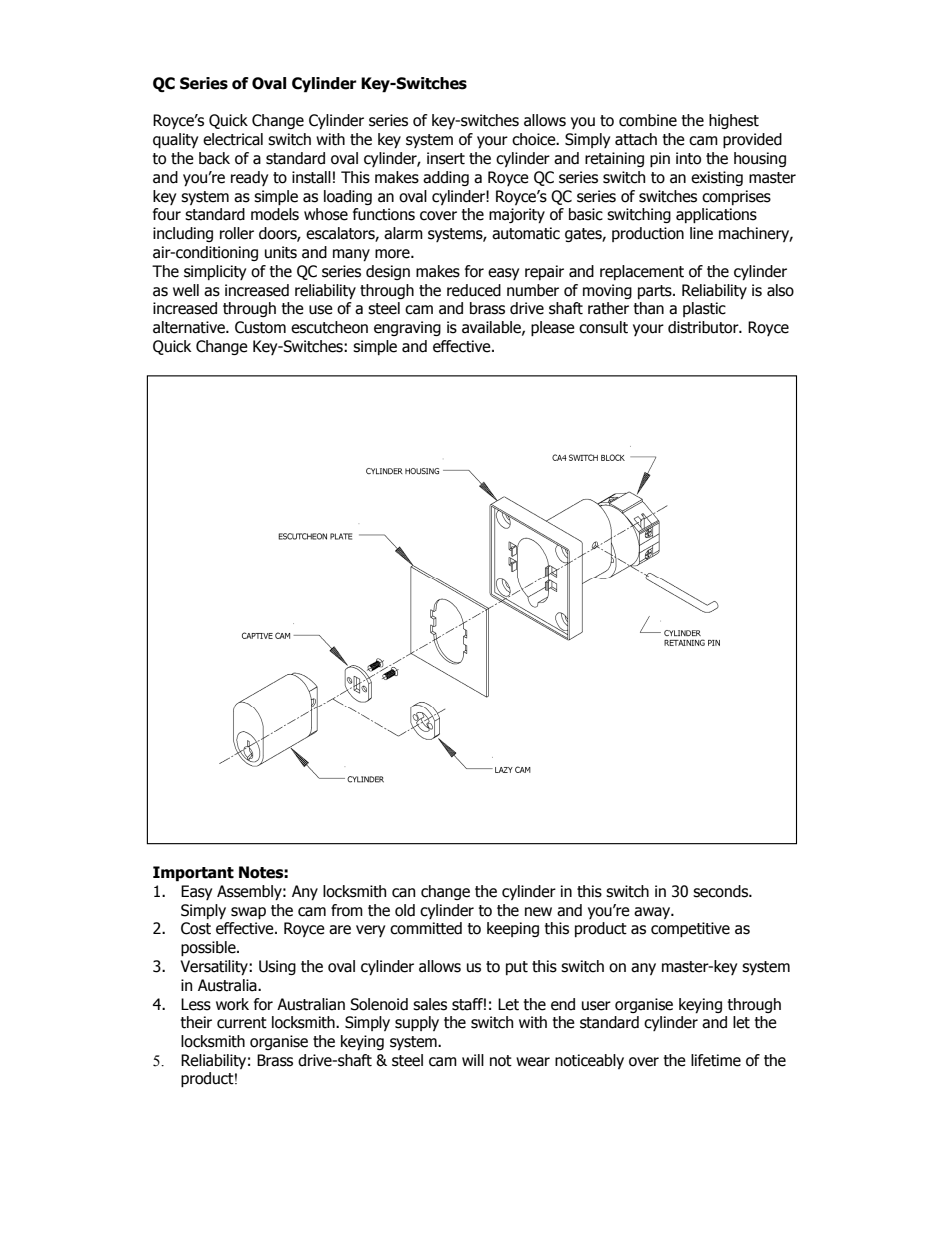 The width and height of the page is (952, 1233). What do you see at coordinates (233, 139) in the page?
I see `electrical` at bounding box center [233, 139].
